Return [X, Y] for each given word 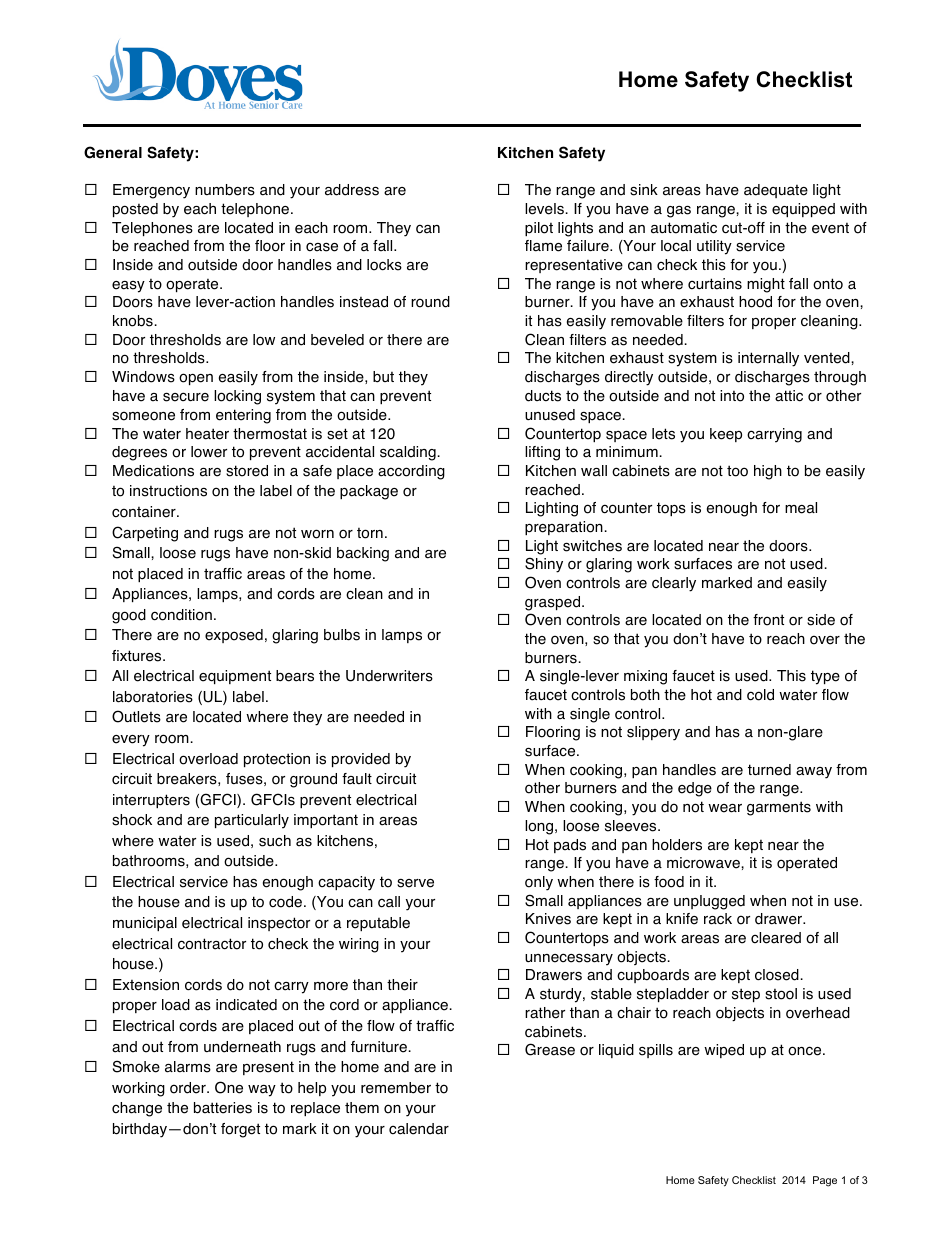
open [196, 379]
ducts [543, 396]
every [131, 741]
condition [181, 615]
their [402, 985]
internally [768, 359]
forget [240, 1130]
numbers [225, 190]
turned [769, 770]
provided [361, 760]
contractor [212, 944]
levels [544, 209]
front [768, 620]
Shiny [544, 565]
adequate [776, 191]
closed [777, 975]
